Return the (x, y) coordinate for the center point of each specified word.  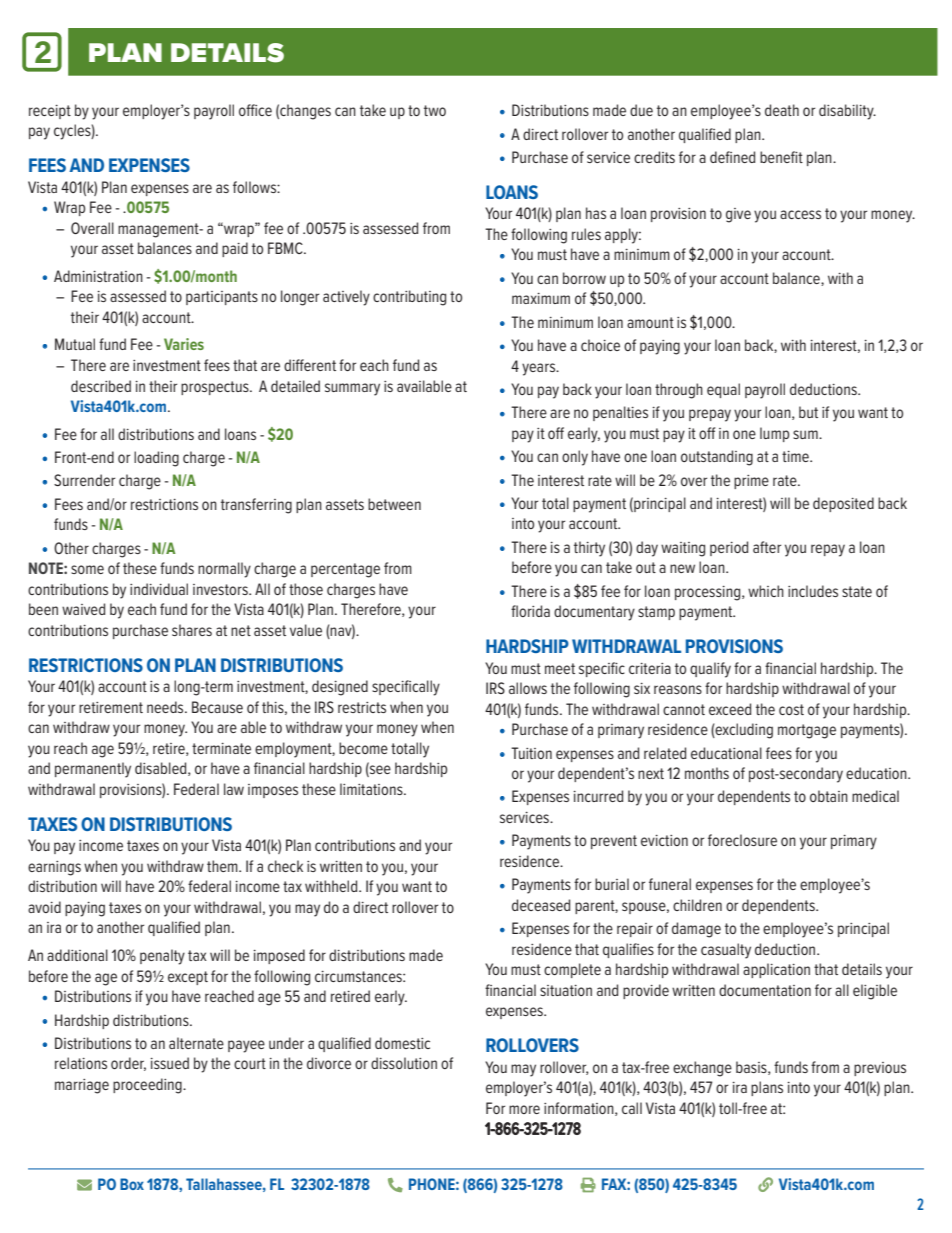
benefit (781, 157)
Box (132, 1184)
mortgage (807, 731)
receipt (50, 112)
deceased (541, 905)
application (776, 970)
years (540, 369)
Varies (184, 344)
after (767, 547)
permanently (93, 770)
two (435, 110)
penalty (162, 957)
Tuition (531, 753)
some (87, 569)
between (394, 504)
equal (723, 390)
